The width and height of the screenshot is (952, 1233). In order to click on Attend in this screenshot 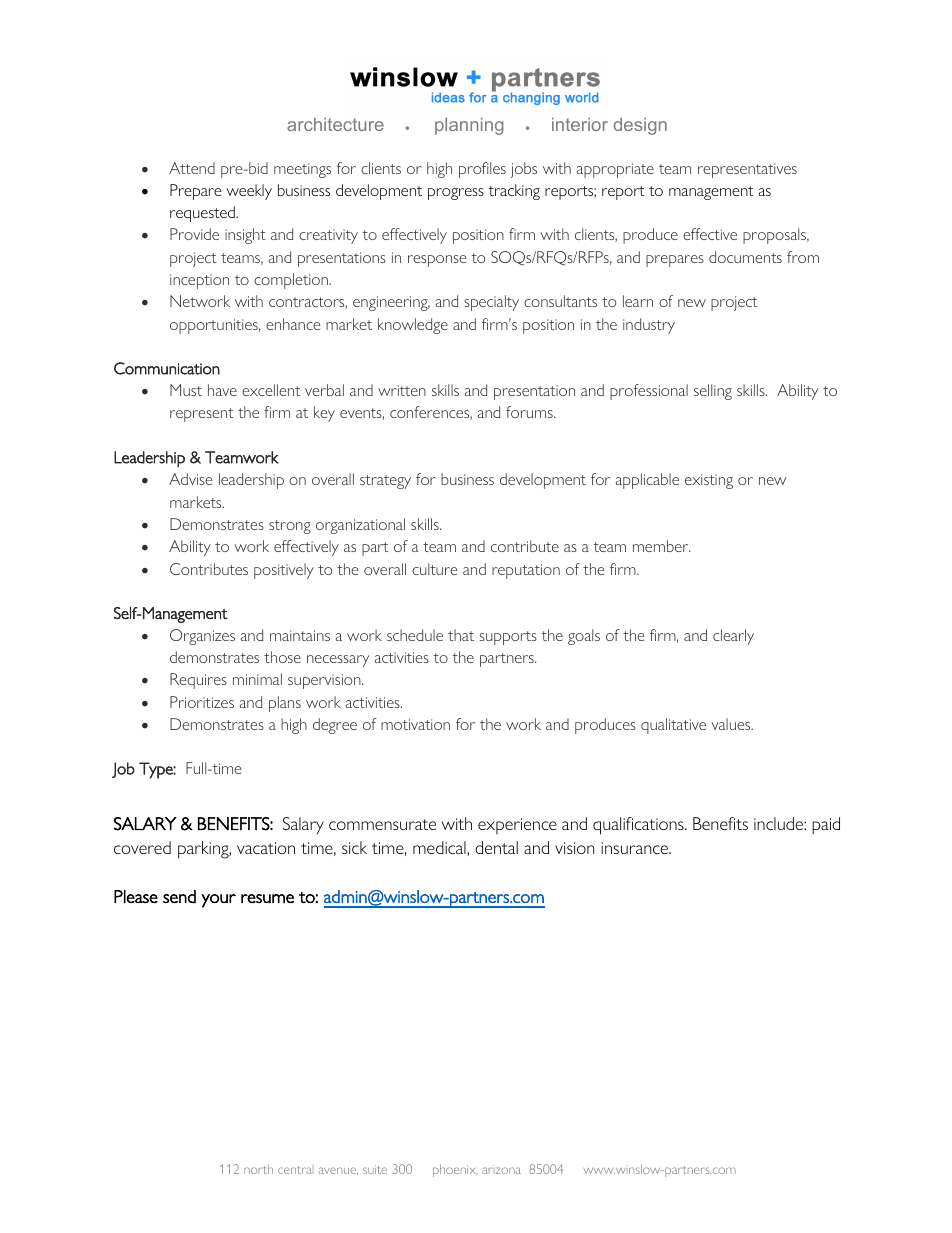, I will do `click(192, 168)`.
